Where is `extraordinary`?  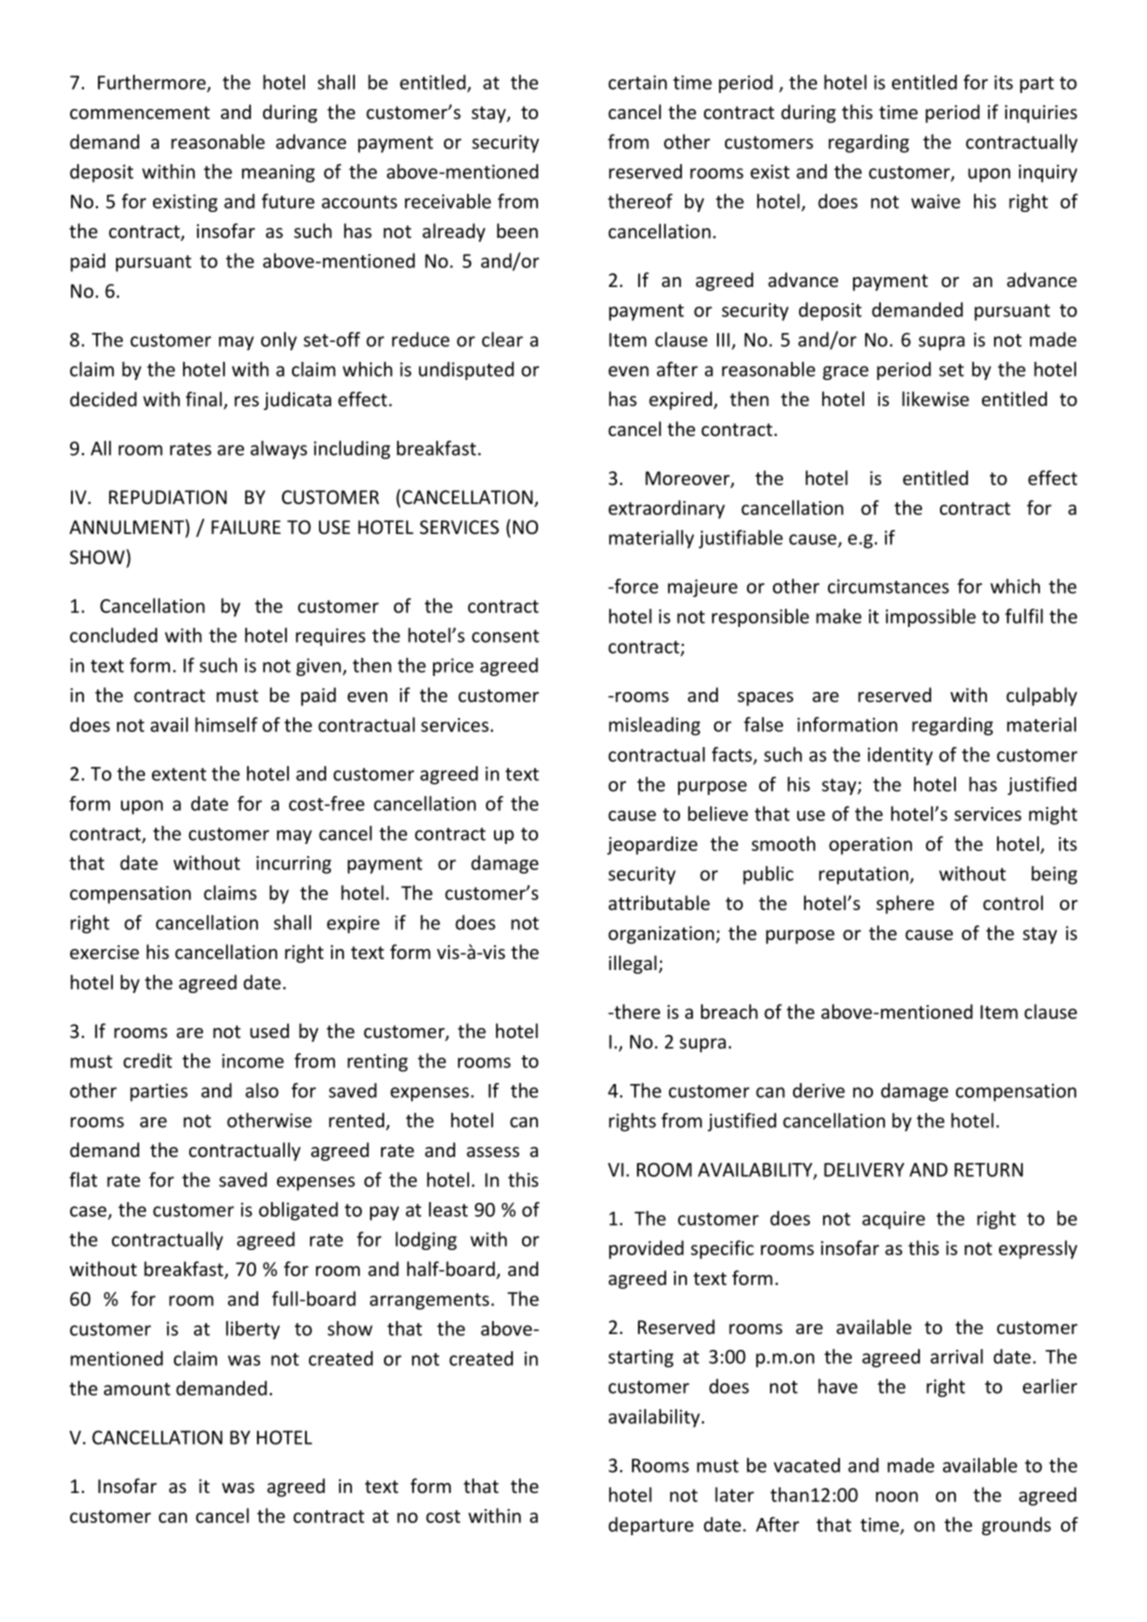
extraordinary is located at coordinates (666, 509).
